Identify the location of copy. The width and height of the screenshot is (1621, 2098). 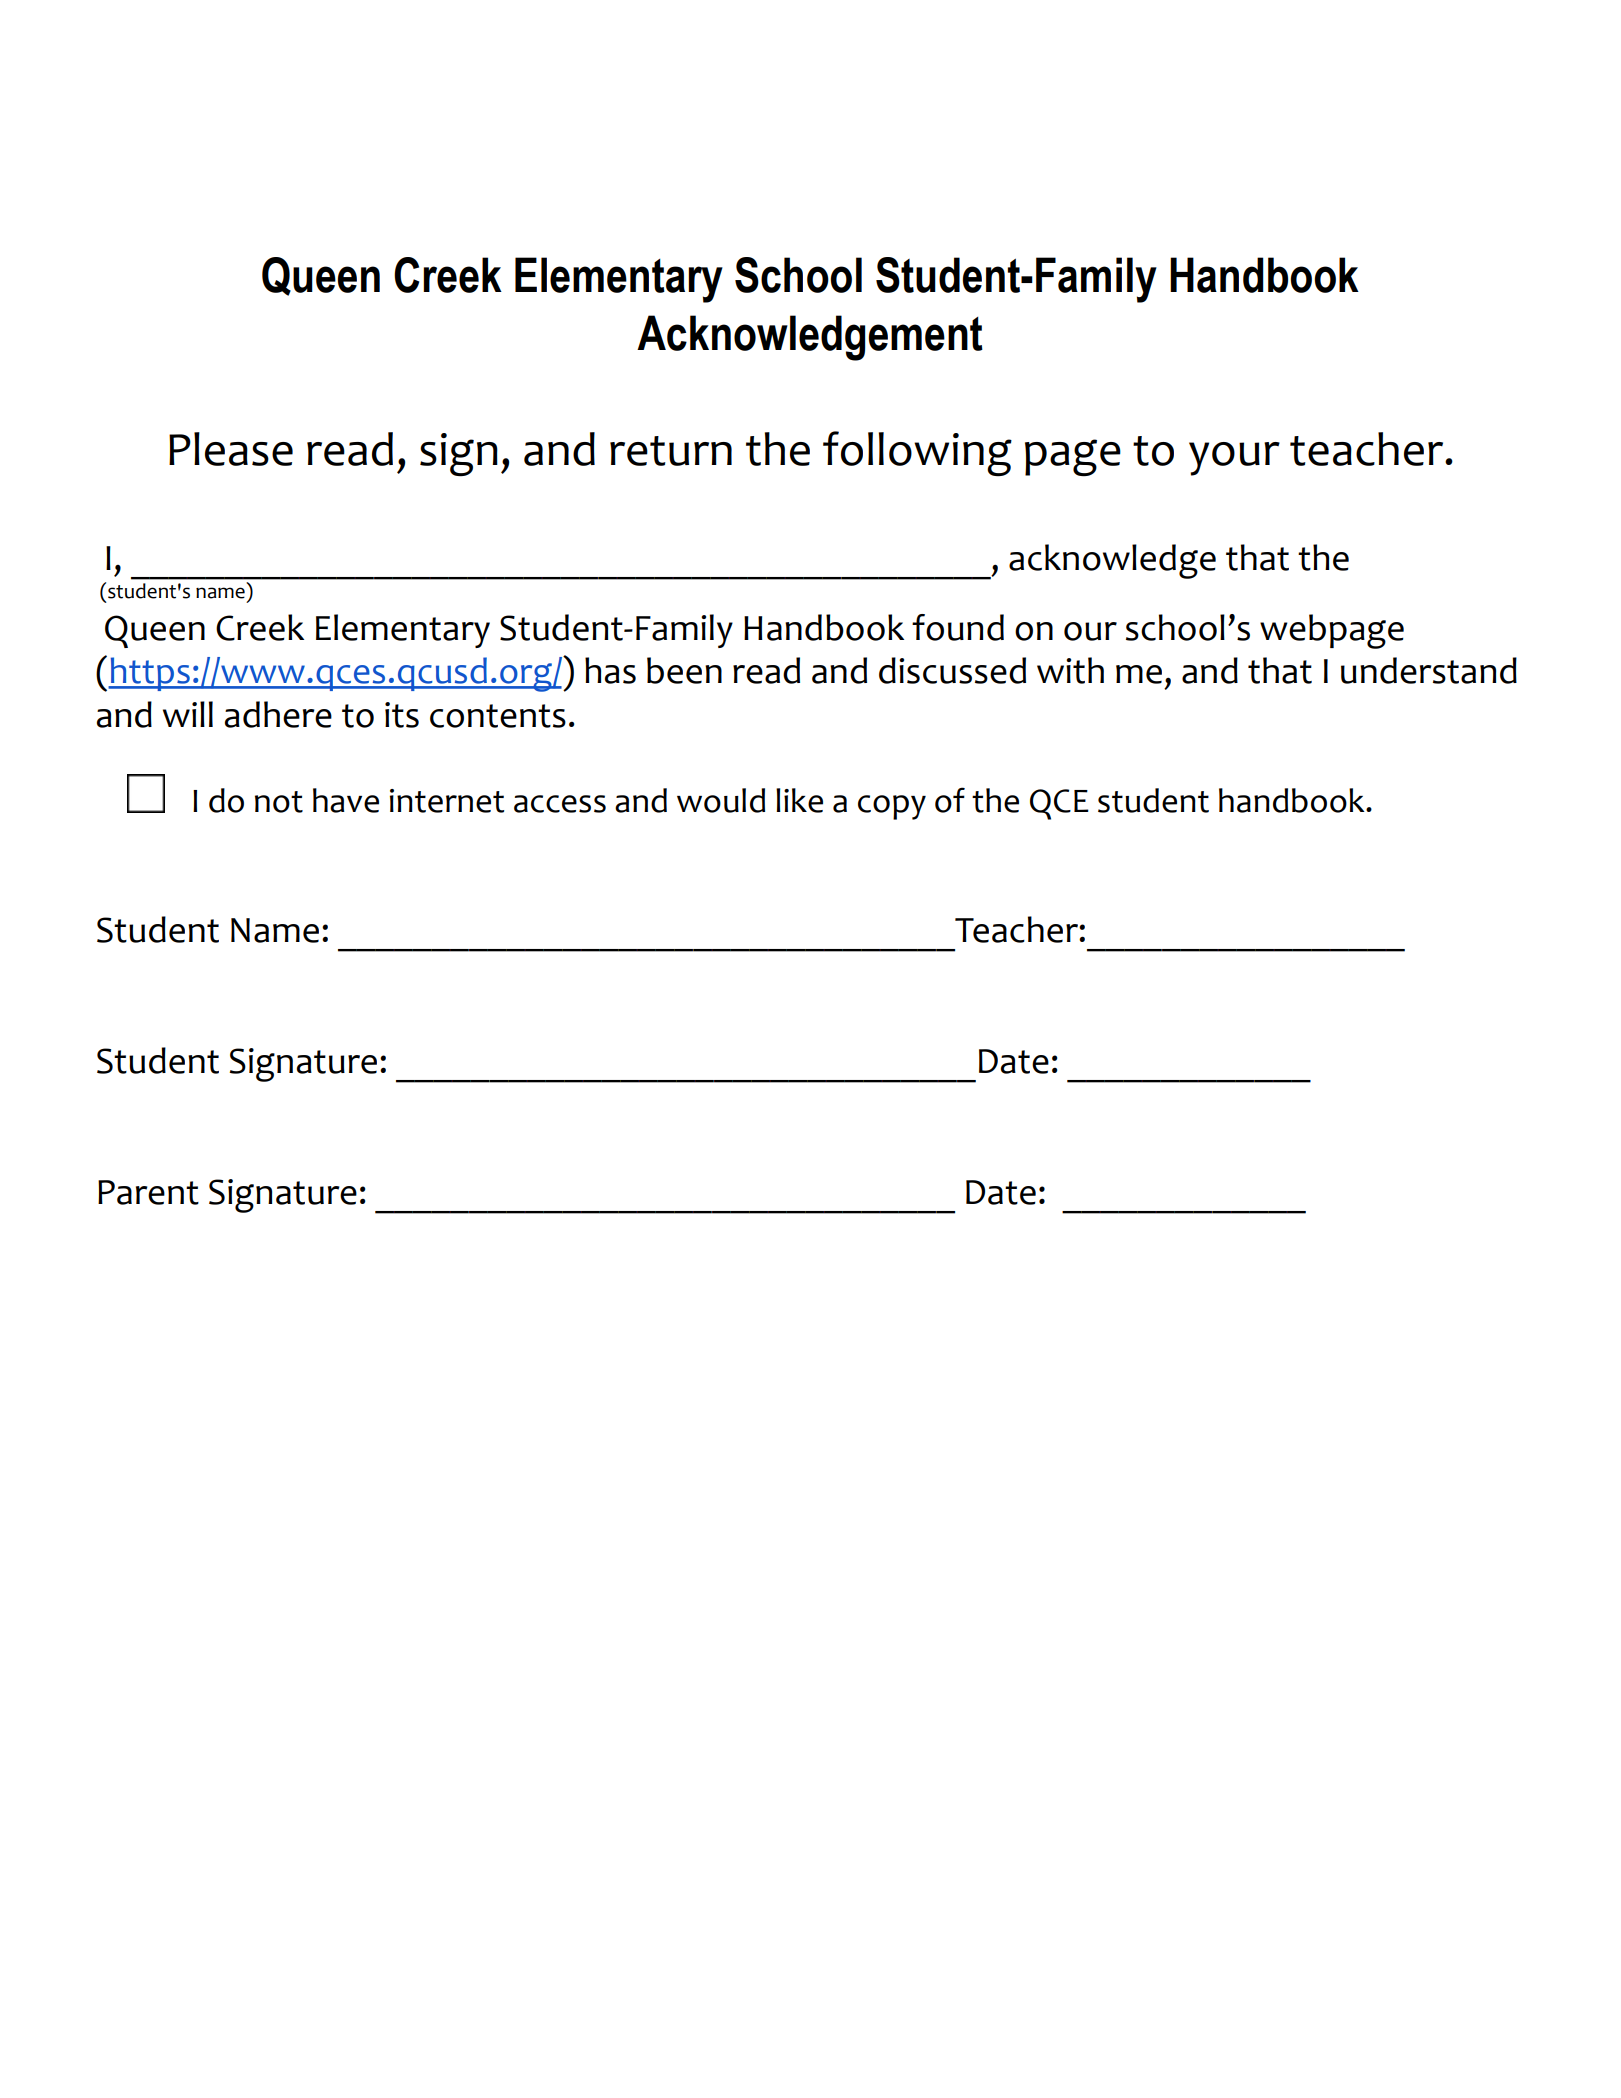
(892, 807).
